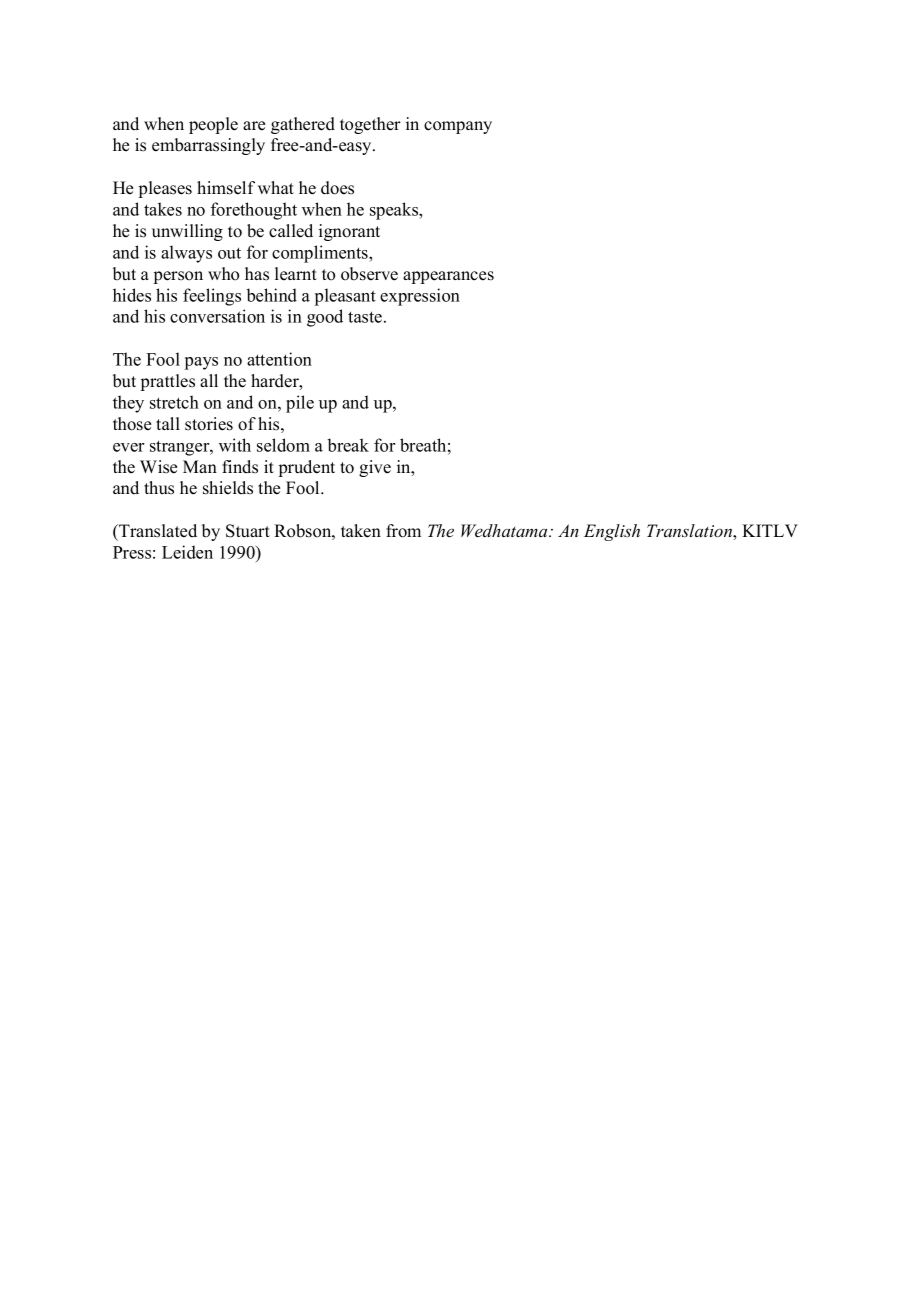  What do you see at coordinates (370, 125) in the screenshot?
I see `together` at bounding box center [370, 125].
